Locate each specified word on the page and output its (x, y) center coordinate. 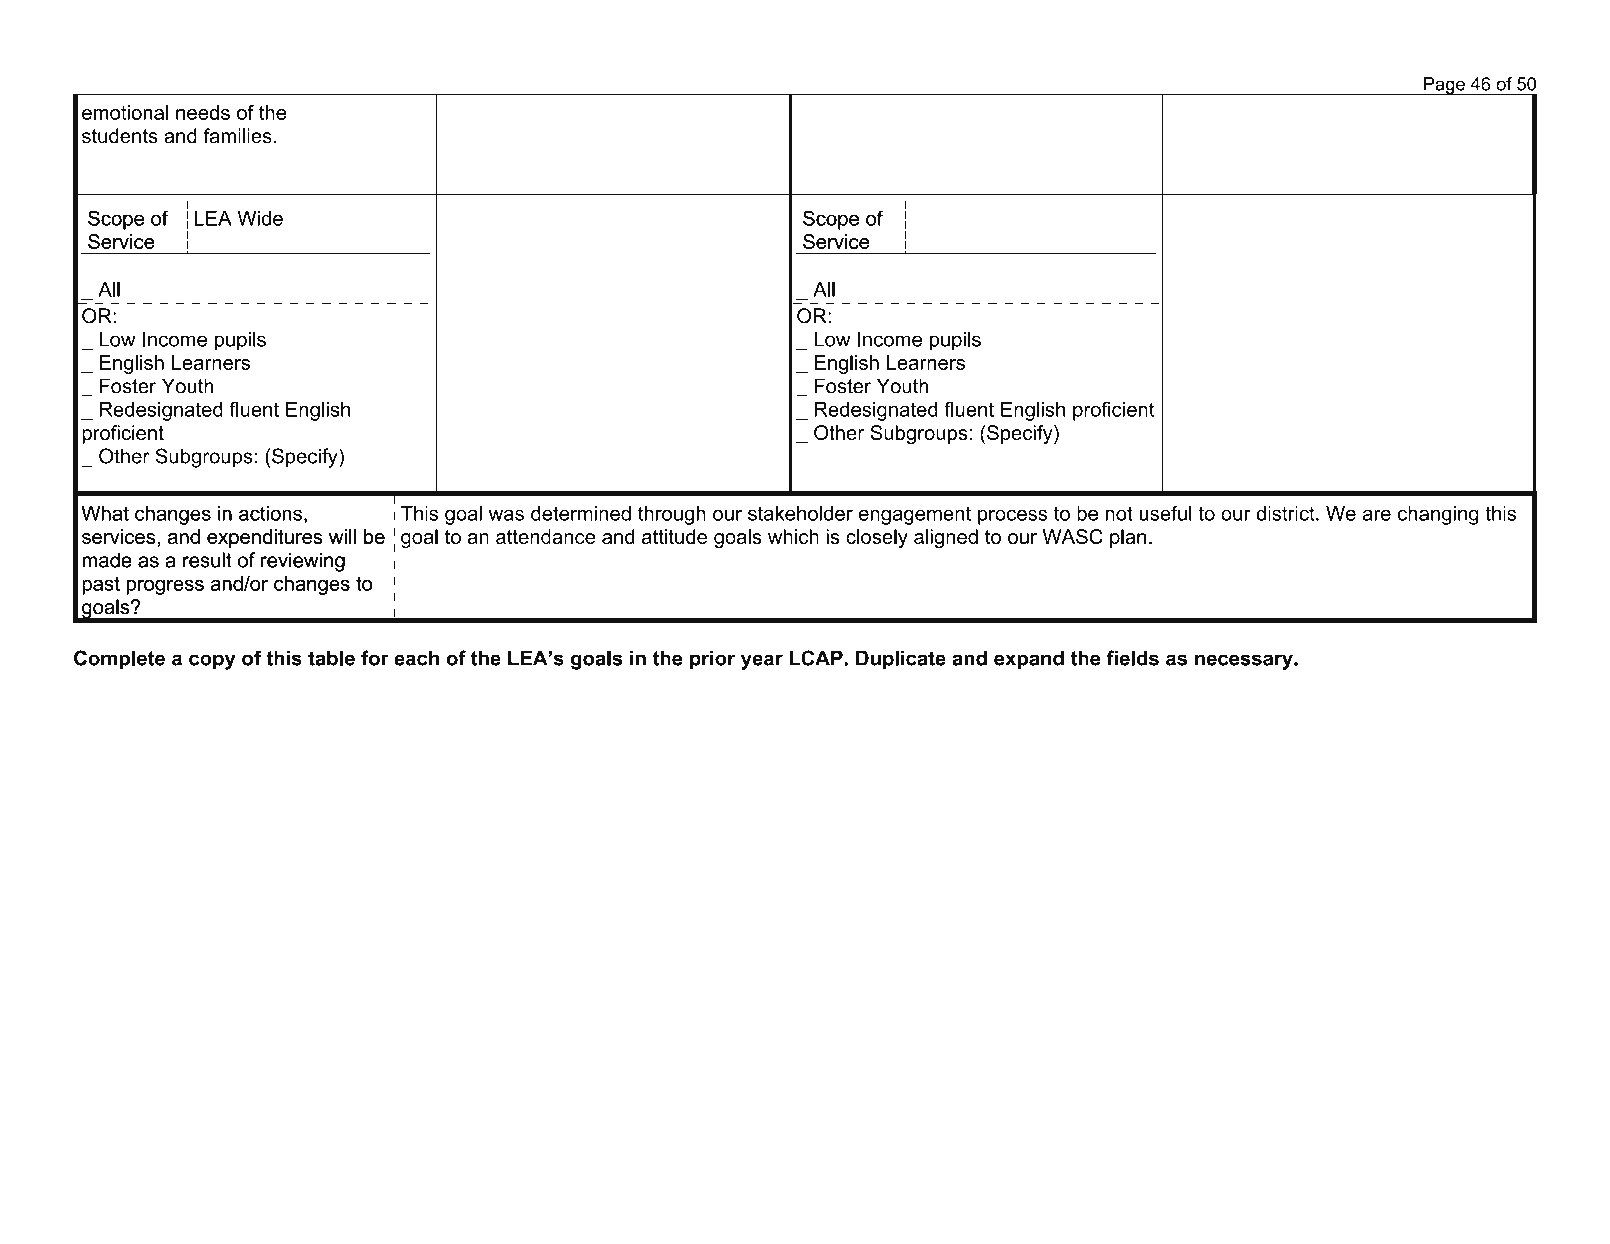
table (331, 658)
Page (1444, 86)
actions (270, 513)
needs (203, 112)
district (1286, 513)
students (120, 136)
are (1377, 515)
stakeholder (800, 513)
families (237, 136)
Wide (260, 218)
